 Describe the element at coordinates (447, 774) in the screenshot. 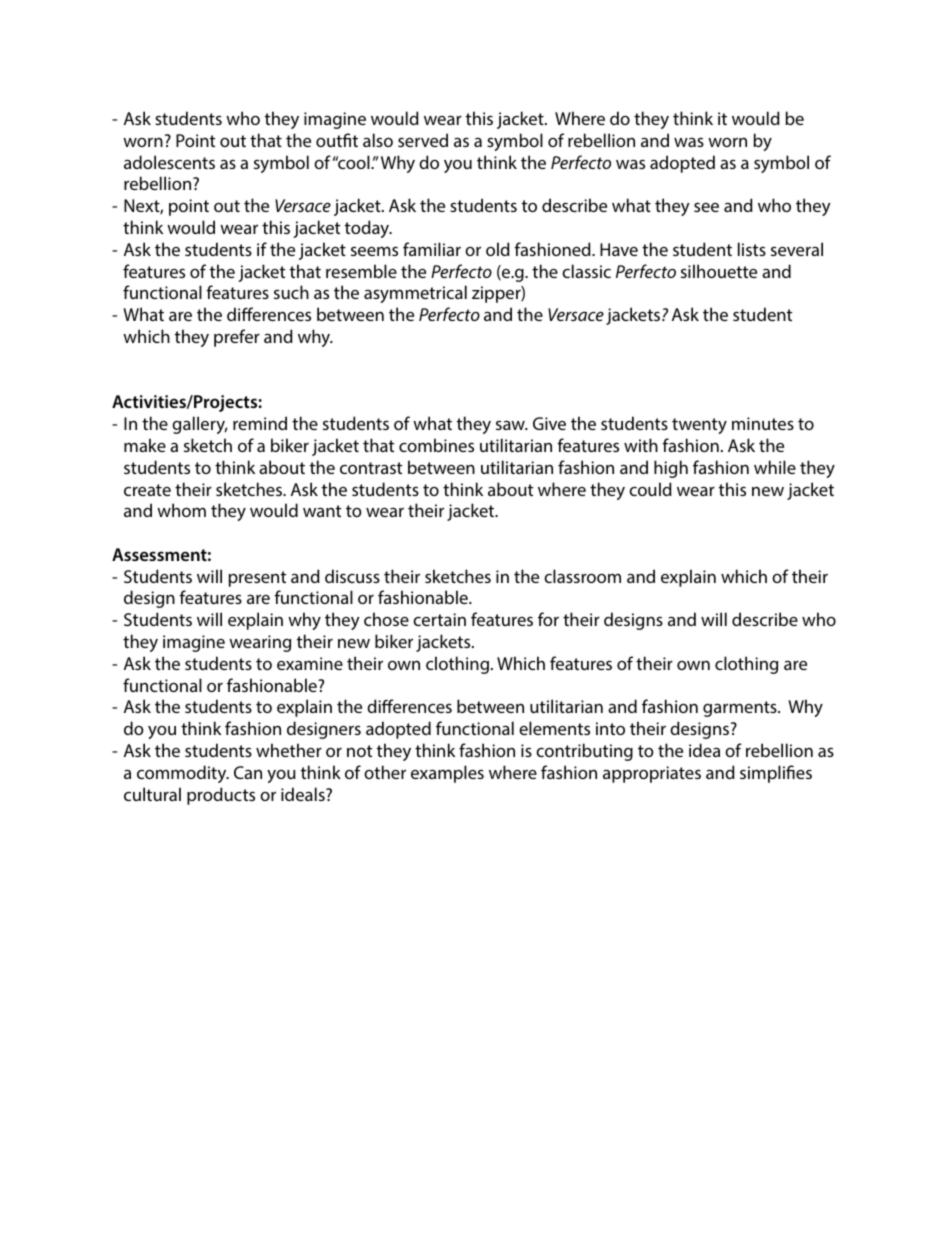

I see `examples` at that location.
